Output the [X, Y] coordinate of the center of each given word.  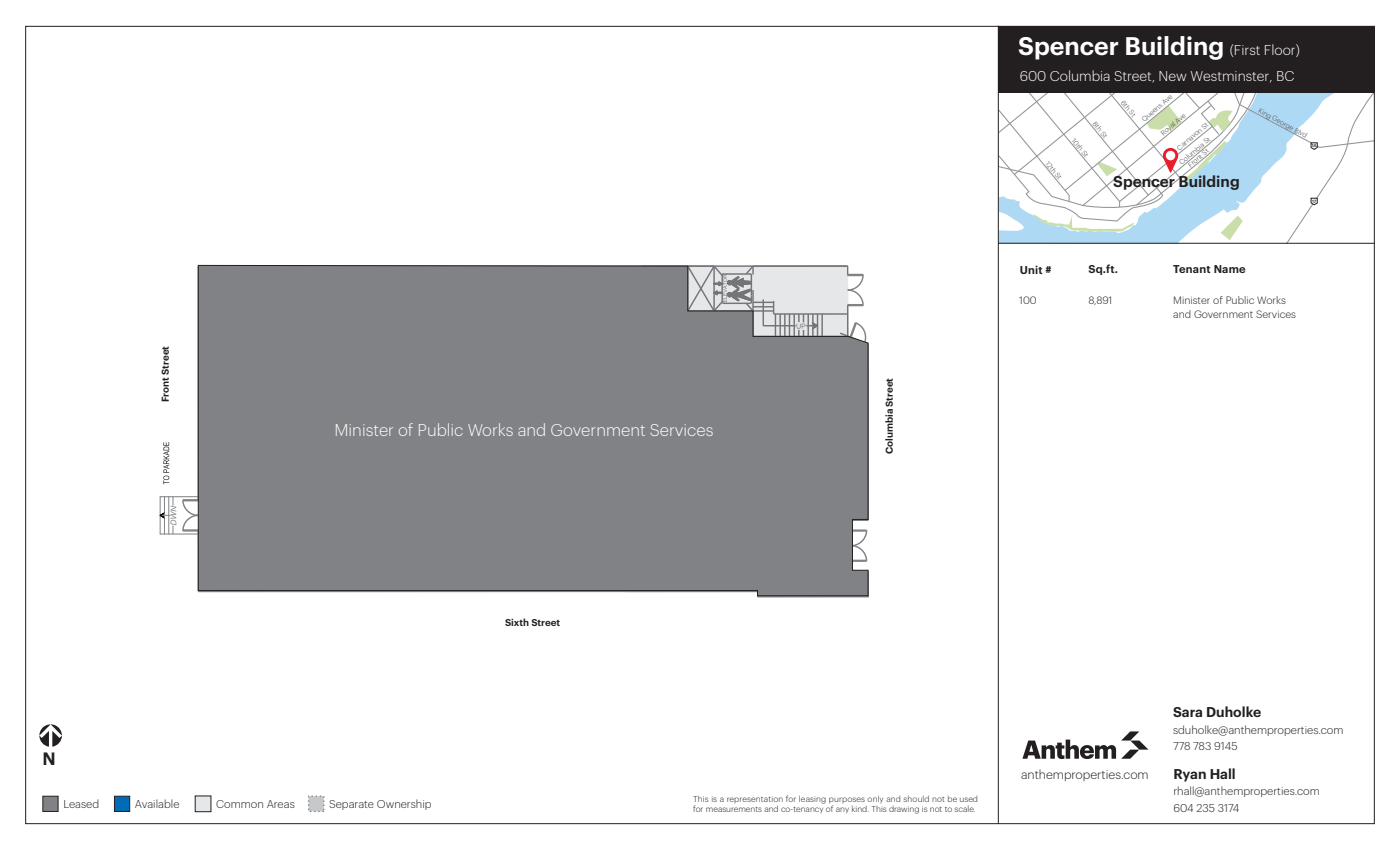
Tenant [1192, 269]
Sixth [517, 622]
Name [1230, 269]
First [1246, 49]
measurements [734, 809]
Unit [1031, 269]
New [1173, 76]
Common [239, 804]
